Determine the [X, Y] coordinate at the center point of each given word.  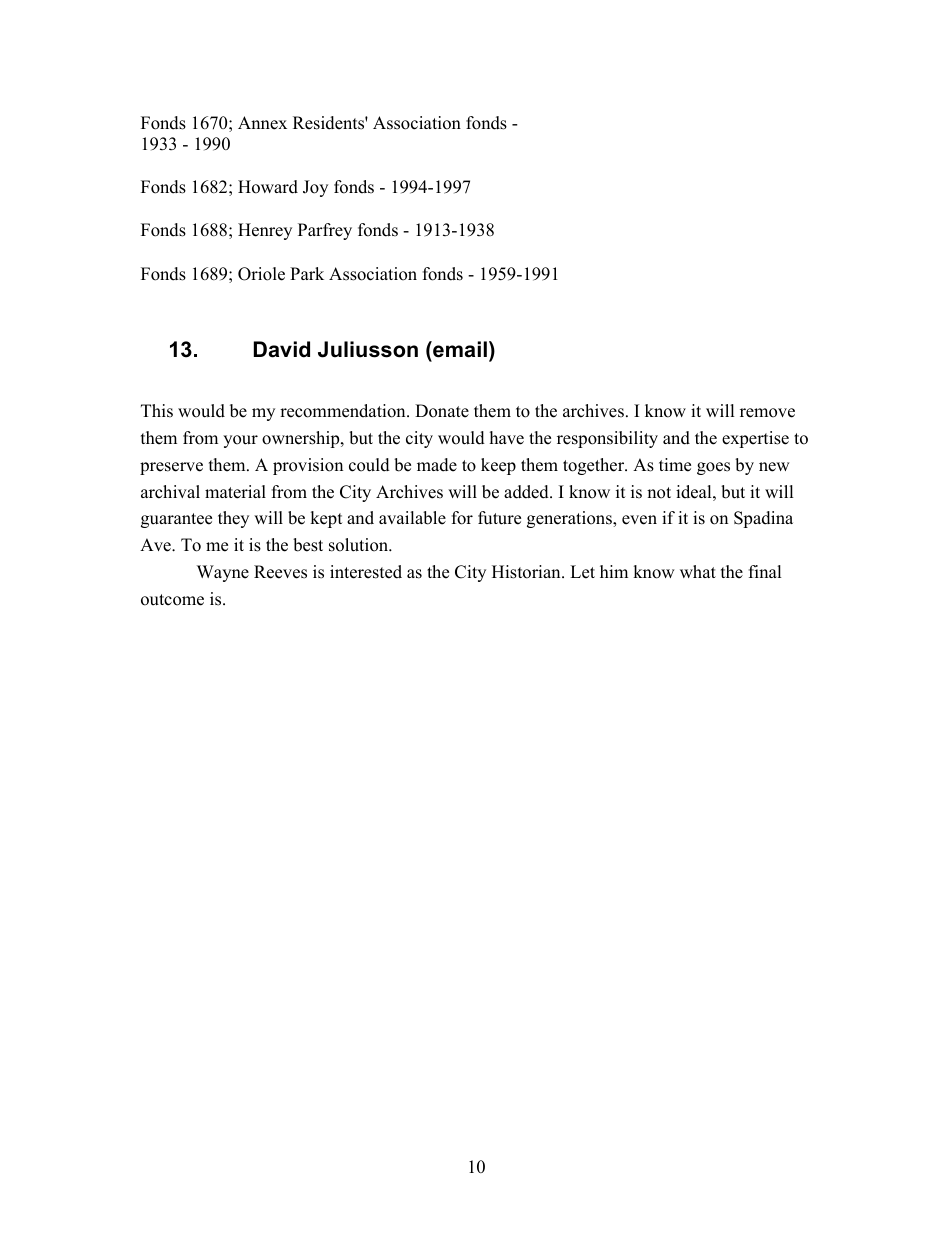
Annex [262, 123]
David [282, 349]
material [235, 492]
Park [307, 273]
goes [713, 468]
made [437, 465]
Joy [315, 188]
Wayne [223, 573]
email [459, 351]
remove [767, 413]
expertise [755, 439]
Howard [268, 187]
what [698, 571]
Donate [442, 411]
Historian [527, 572]
